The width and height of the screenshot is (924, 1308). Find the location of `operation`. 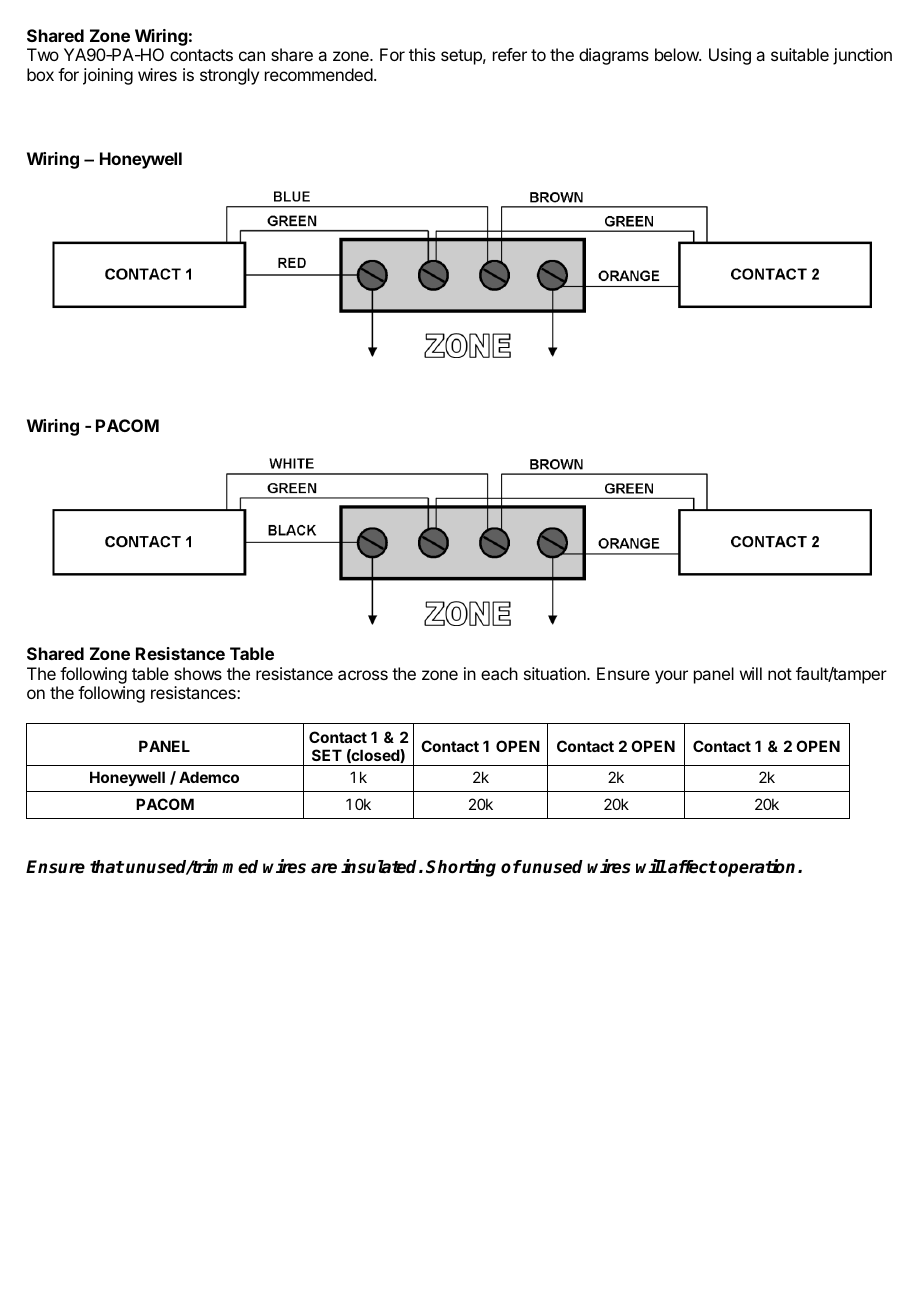

operation is located at coordinates (758, 868).
